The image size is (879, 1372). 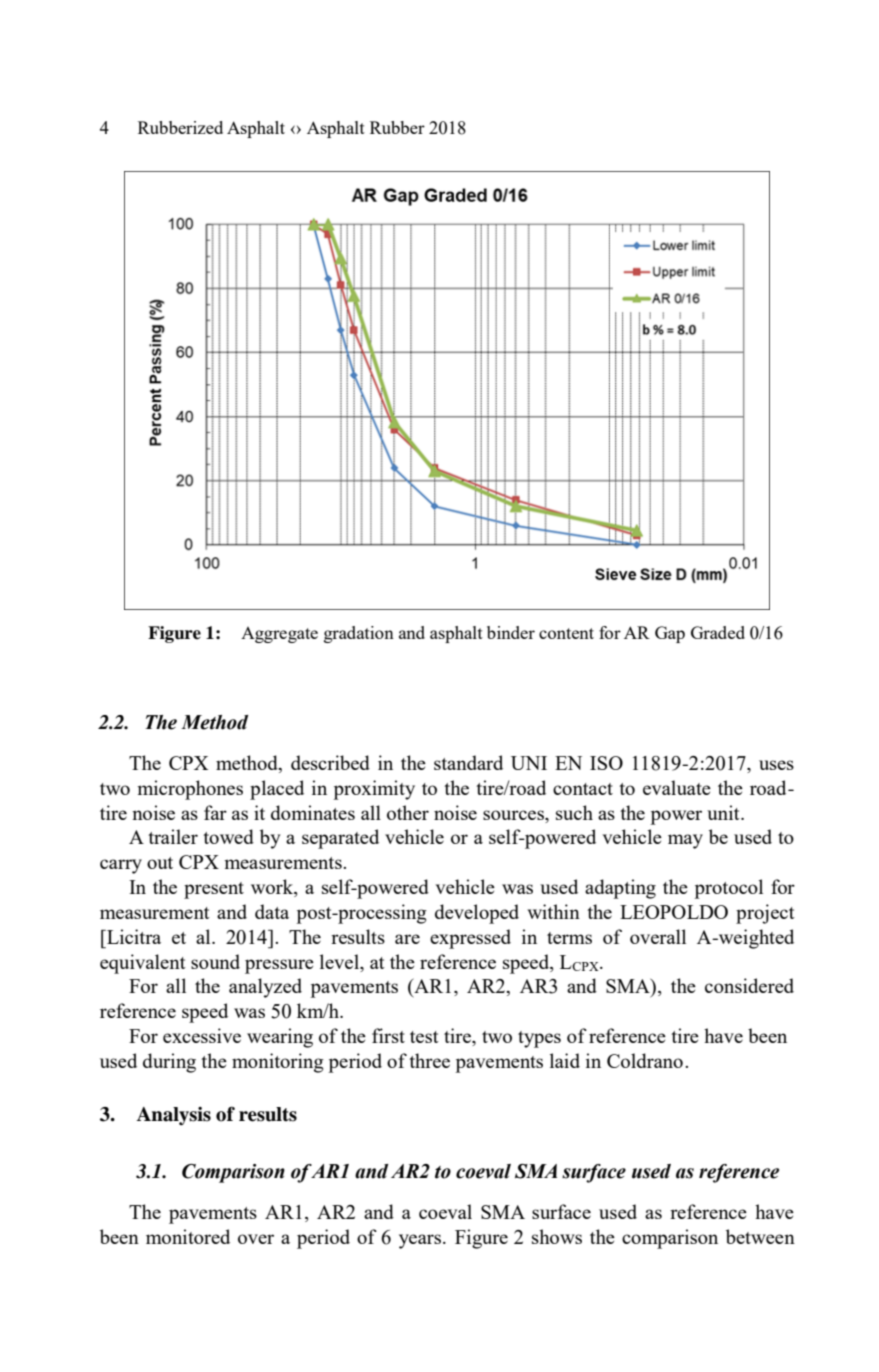 What do you see at coordinates (429, 1060) in the image?
I see `three` at bounding box center [429, 1060].
